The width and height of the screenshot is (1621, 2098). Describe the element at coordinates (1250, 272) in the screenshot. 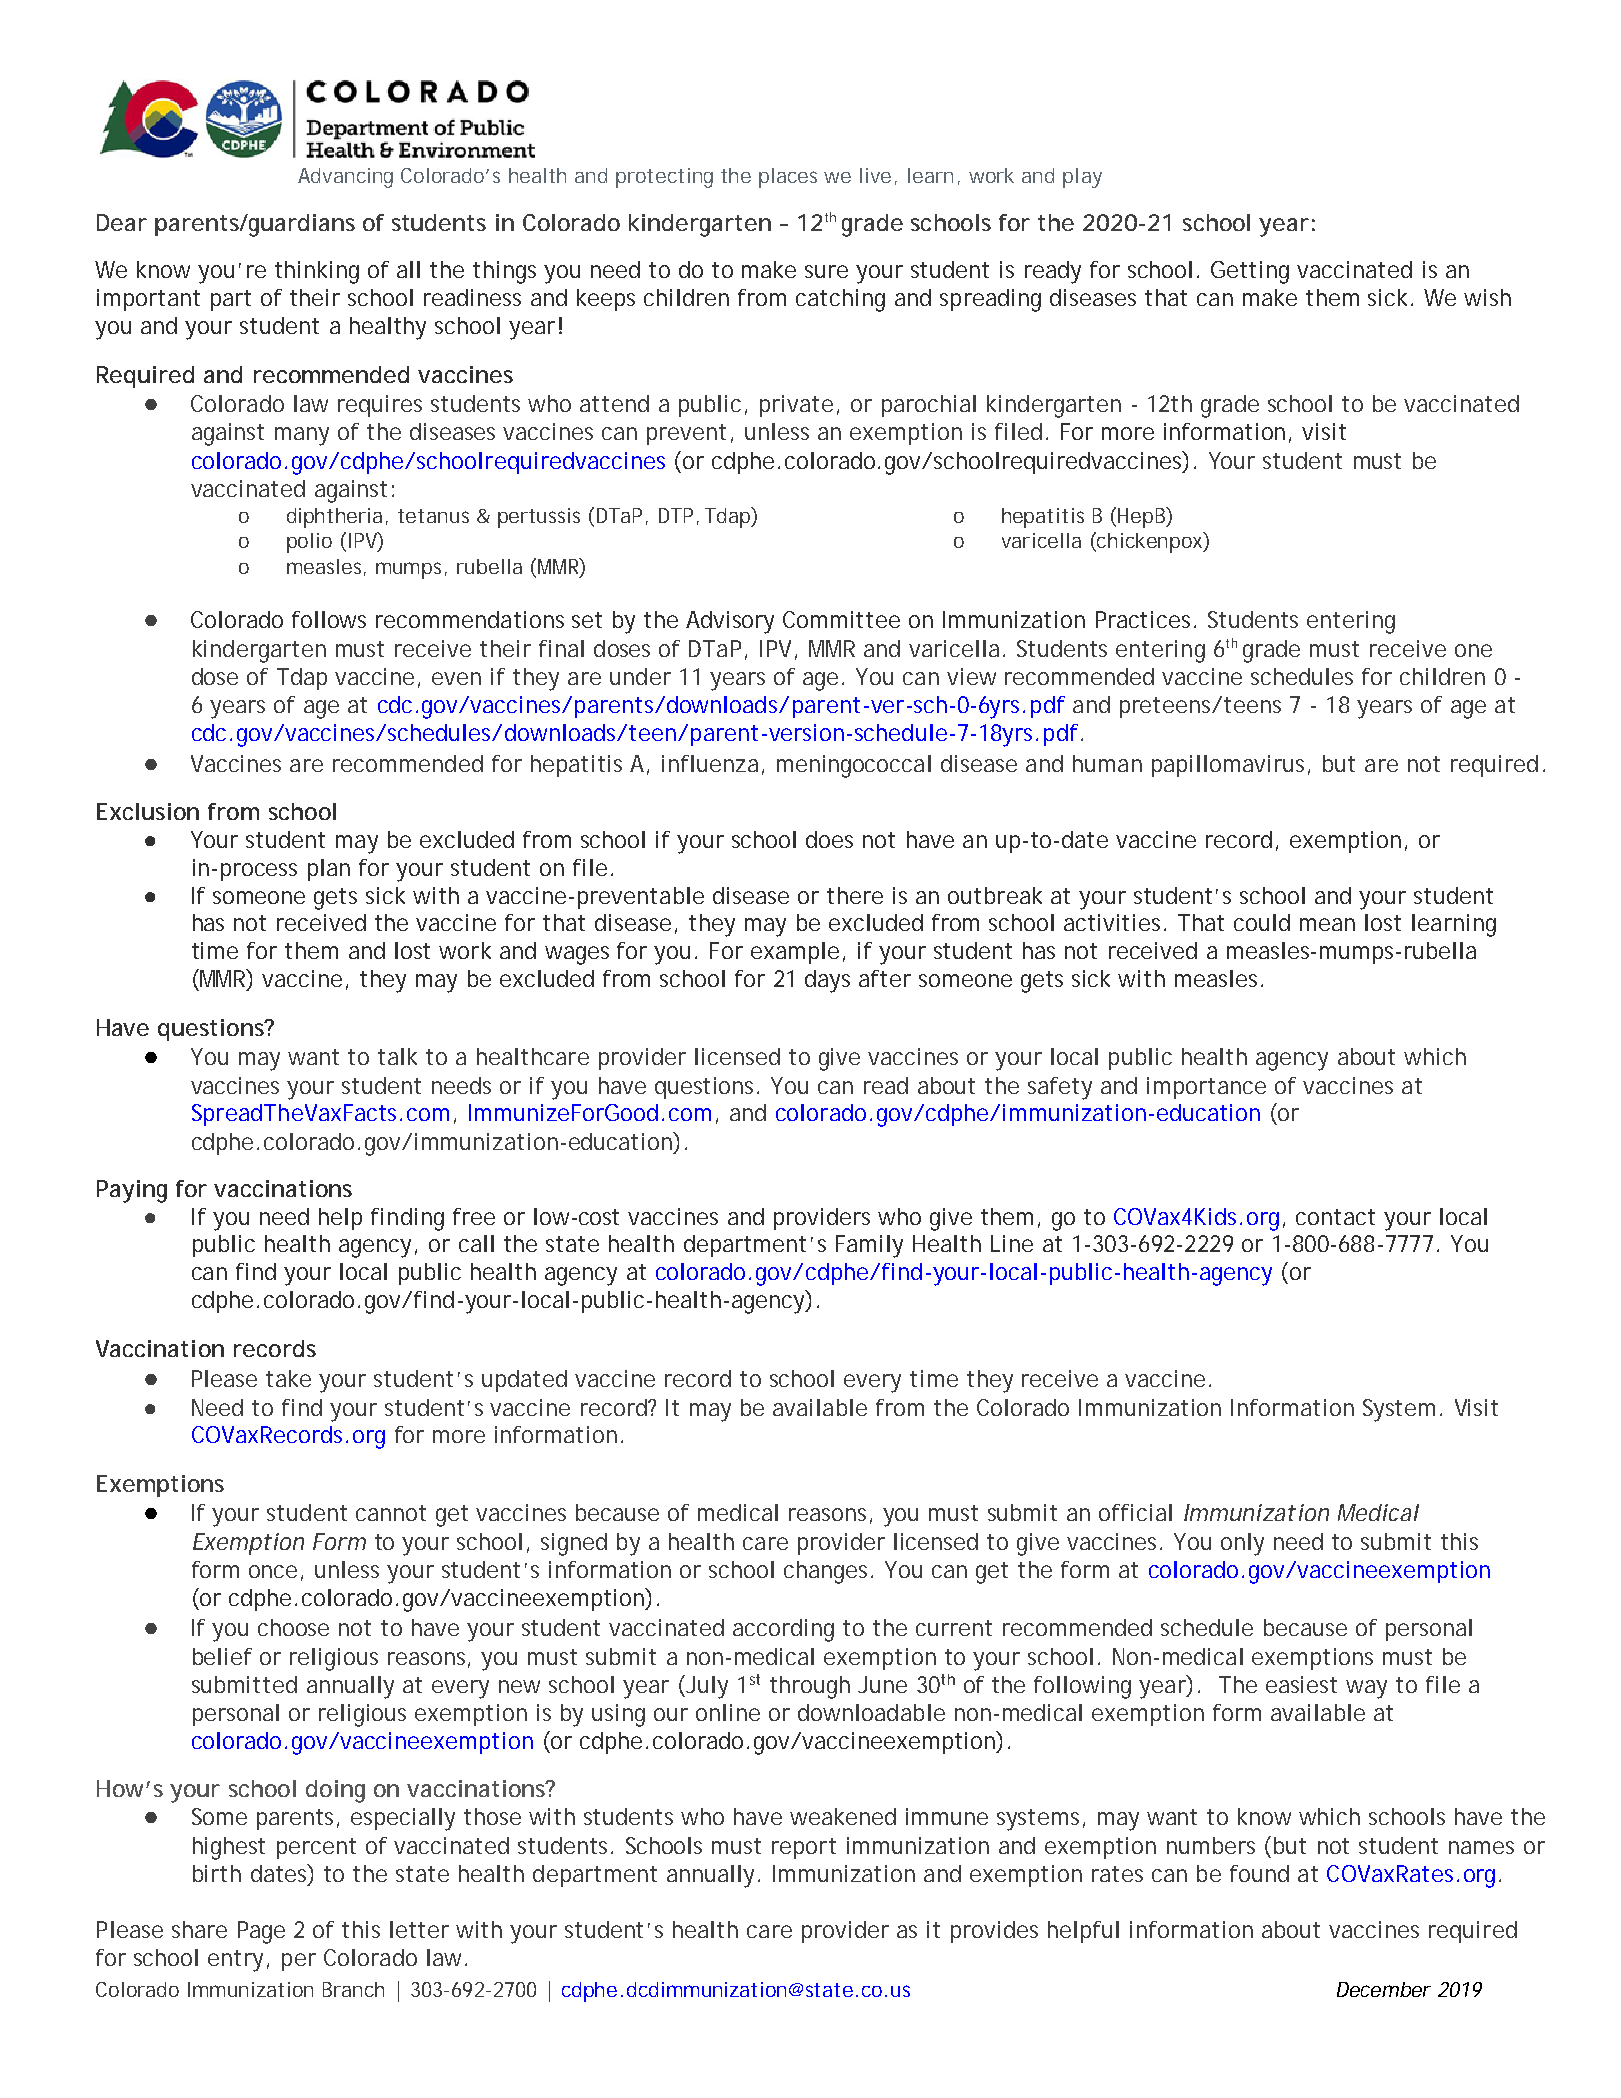

I see `Getting` at that location.
